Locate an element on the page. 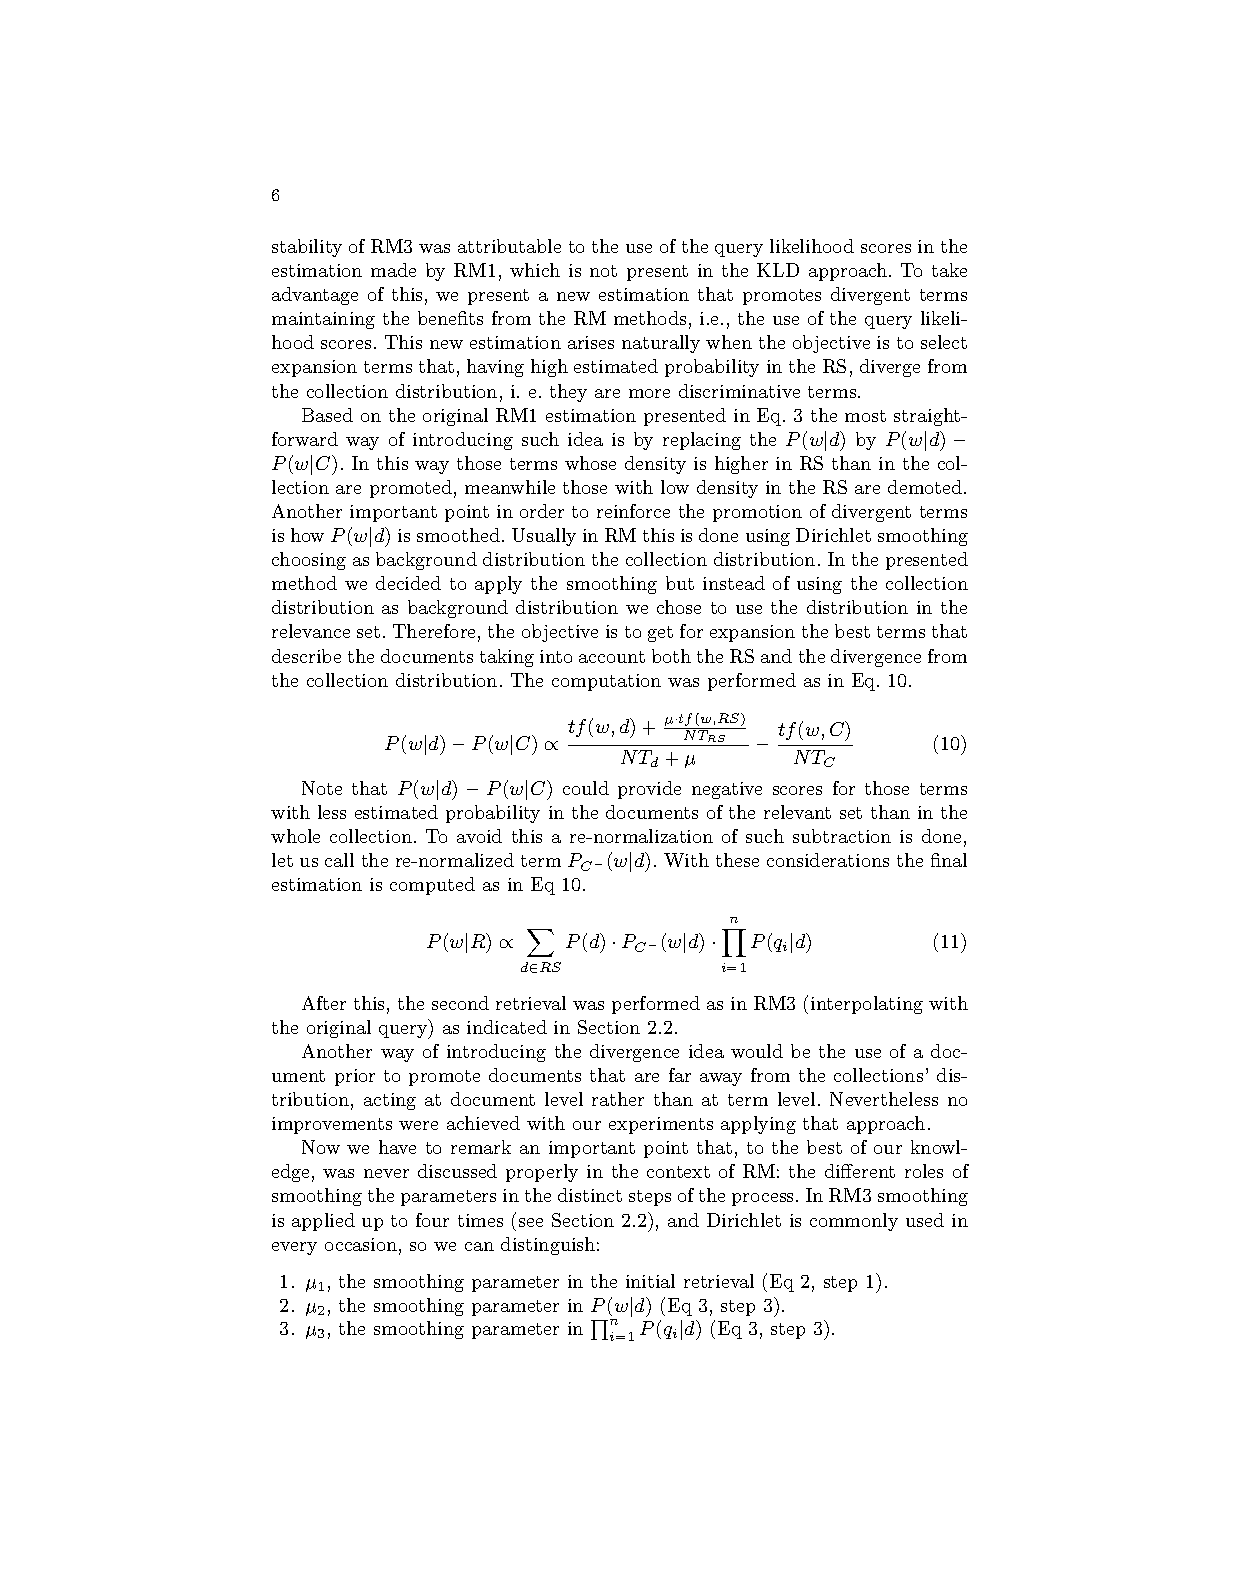 This page has height=1596, width=1233. made is located at coordinates (393, 270).
